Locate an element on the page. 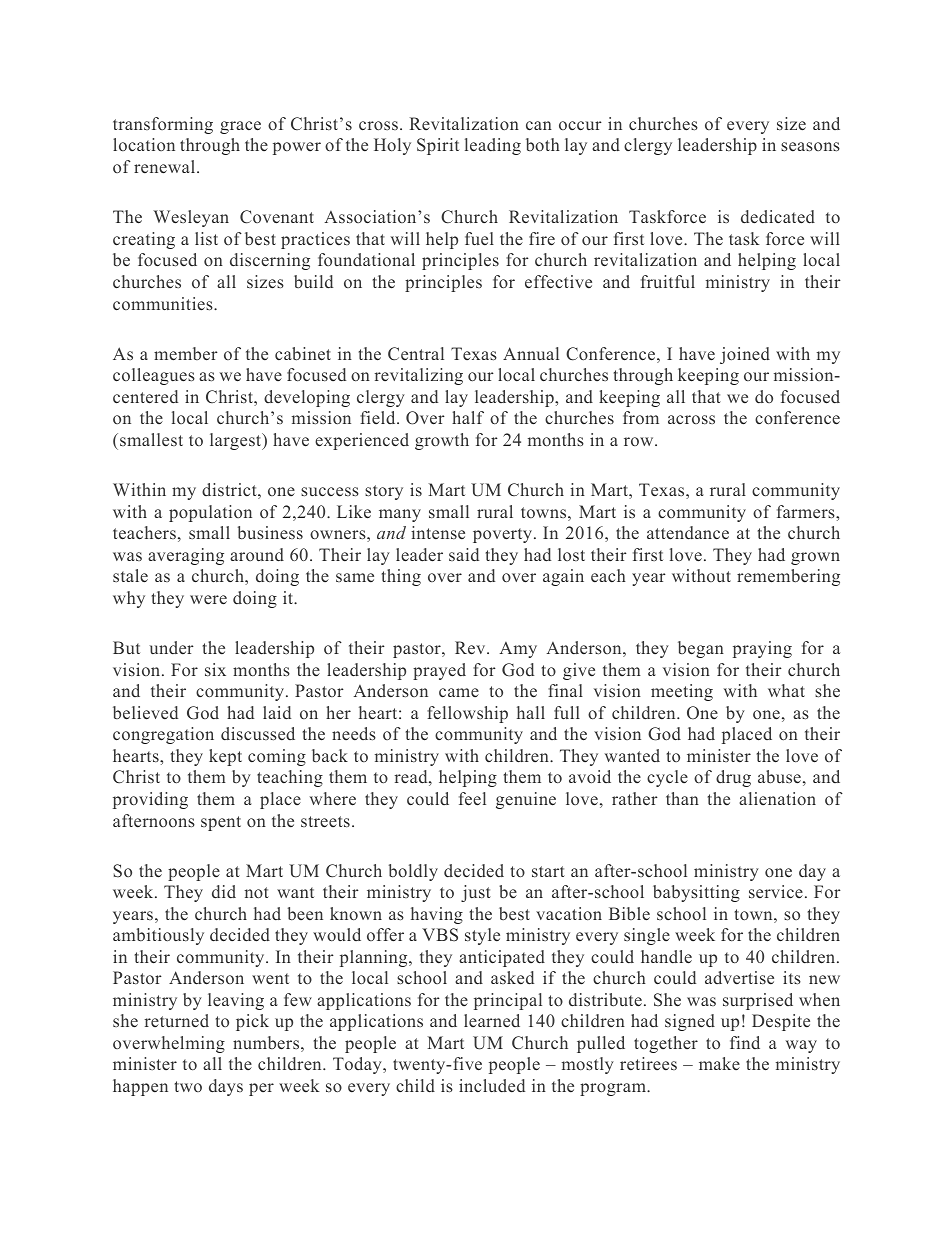 The image size is (952, 1233). seasons is located at coordinates (810, 146).
